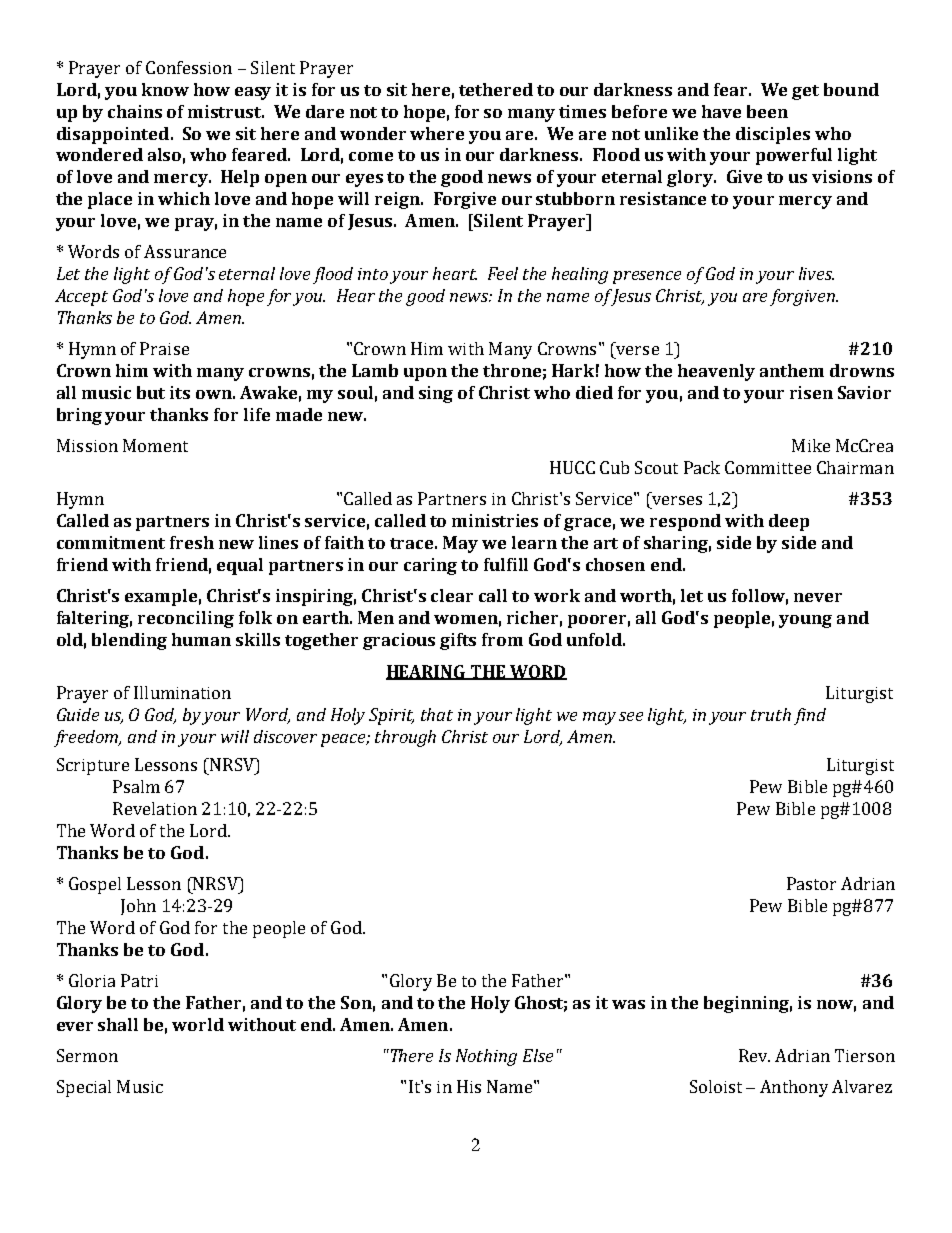 This screenshot has height=1233, width=952. Describe the element at coordinates (452, 595) in the screenshot. I see `clear` at that location.
